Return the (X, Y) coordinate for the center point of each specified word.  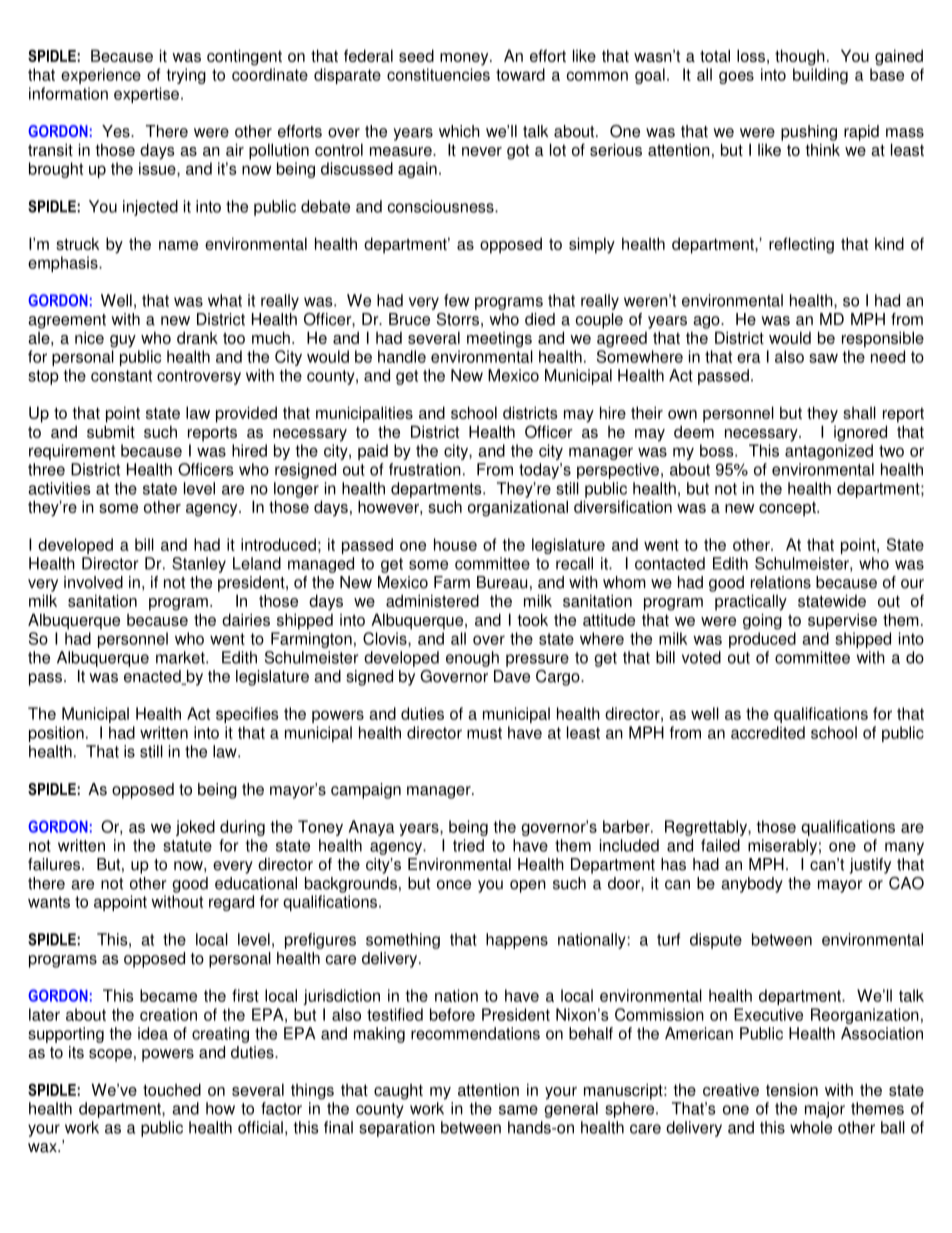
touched (172, 1089)
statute (187, 846)
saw (823, 358)
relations (781, 582)
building (820, 76)
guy (123, 341)
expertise (146, 95)
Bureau (502, 582)
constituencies (438, 74)
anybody (752, 885)
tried (468, 845)
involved (93, 582)
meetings (499, 340)
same (518, 1110)
